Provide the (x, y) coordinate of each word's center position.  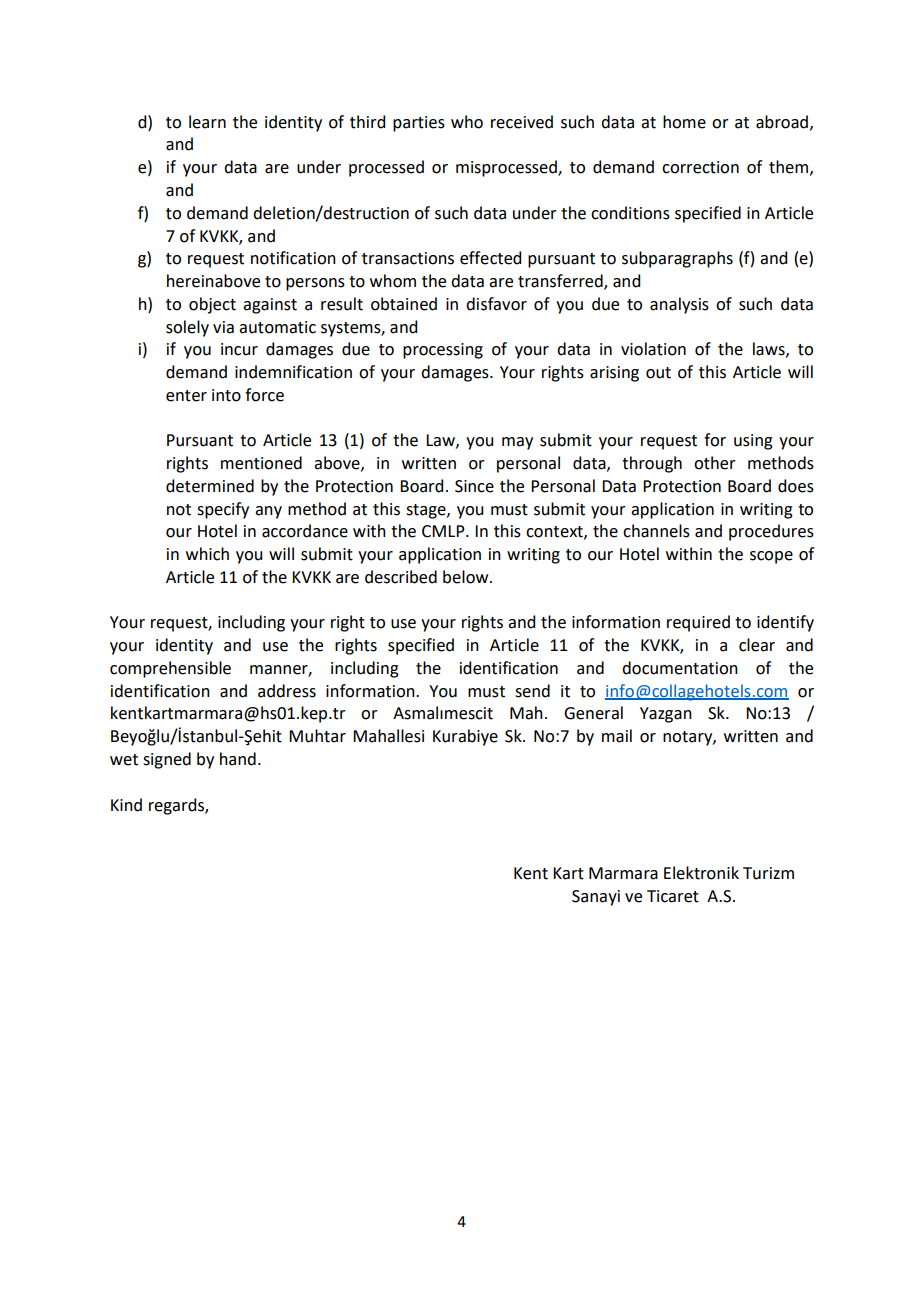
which (207, 554)
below (467, 577)
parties (419, 124)
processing (443, 351)
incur (239, 349)
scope (771, 557)
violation (653, 349)
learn (207, 122)
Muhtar (317, 736)
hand (238, 759)
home (684, 122)
